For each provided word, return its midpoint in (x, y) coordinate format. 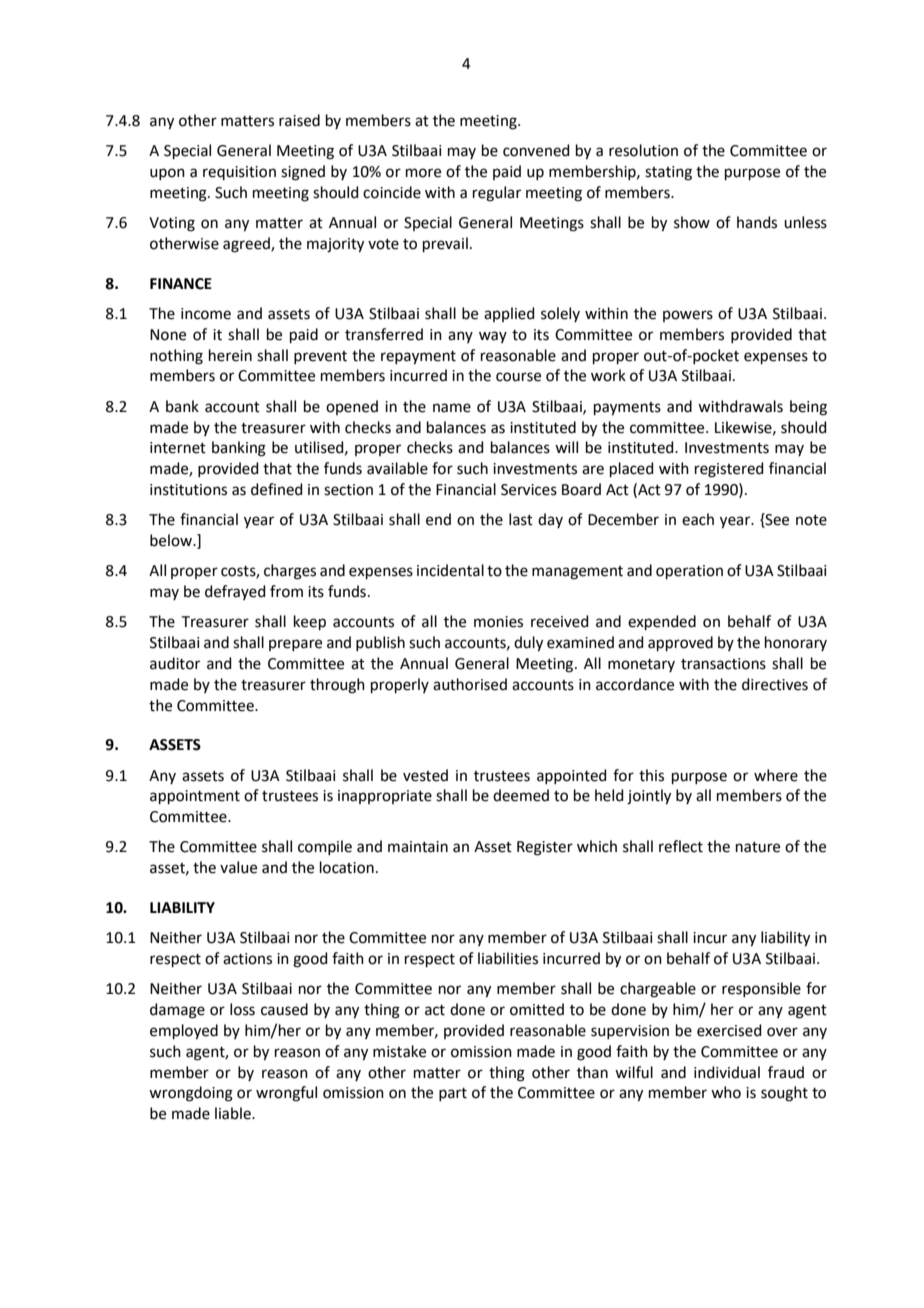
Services (529, 490)
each (698, 519)
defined (277, 489)
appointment (195, 797)
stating (668, 173)
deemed (521, 795)
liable (234, 1113)
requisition (239, 173)
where (776, 775)
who (726, 1092)
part (453, 1094)
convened (536, 150)
